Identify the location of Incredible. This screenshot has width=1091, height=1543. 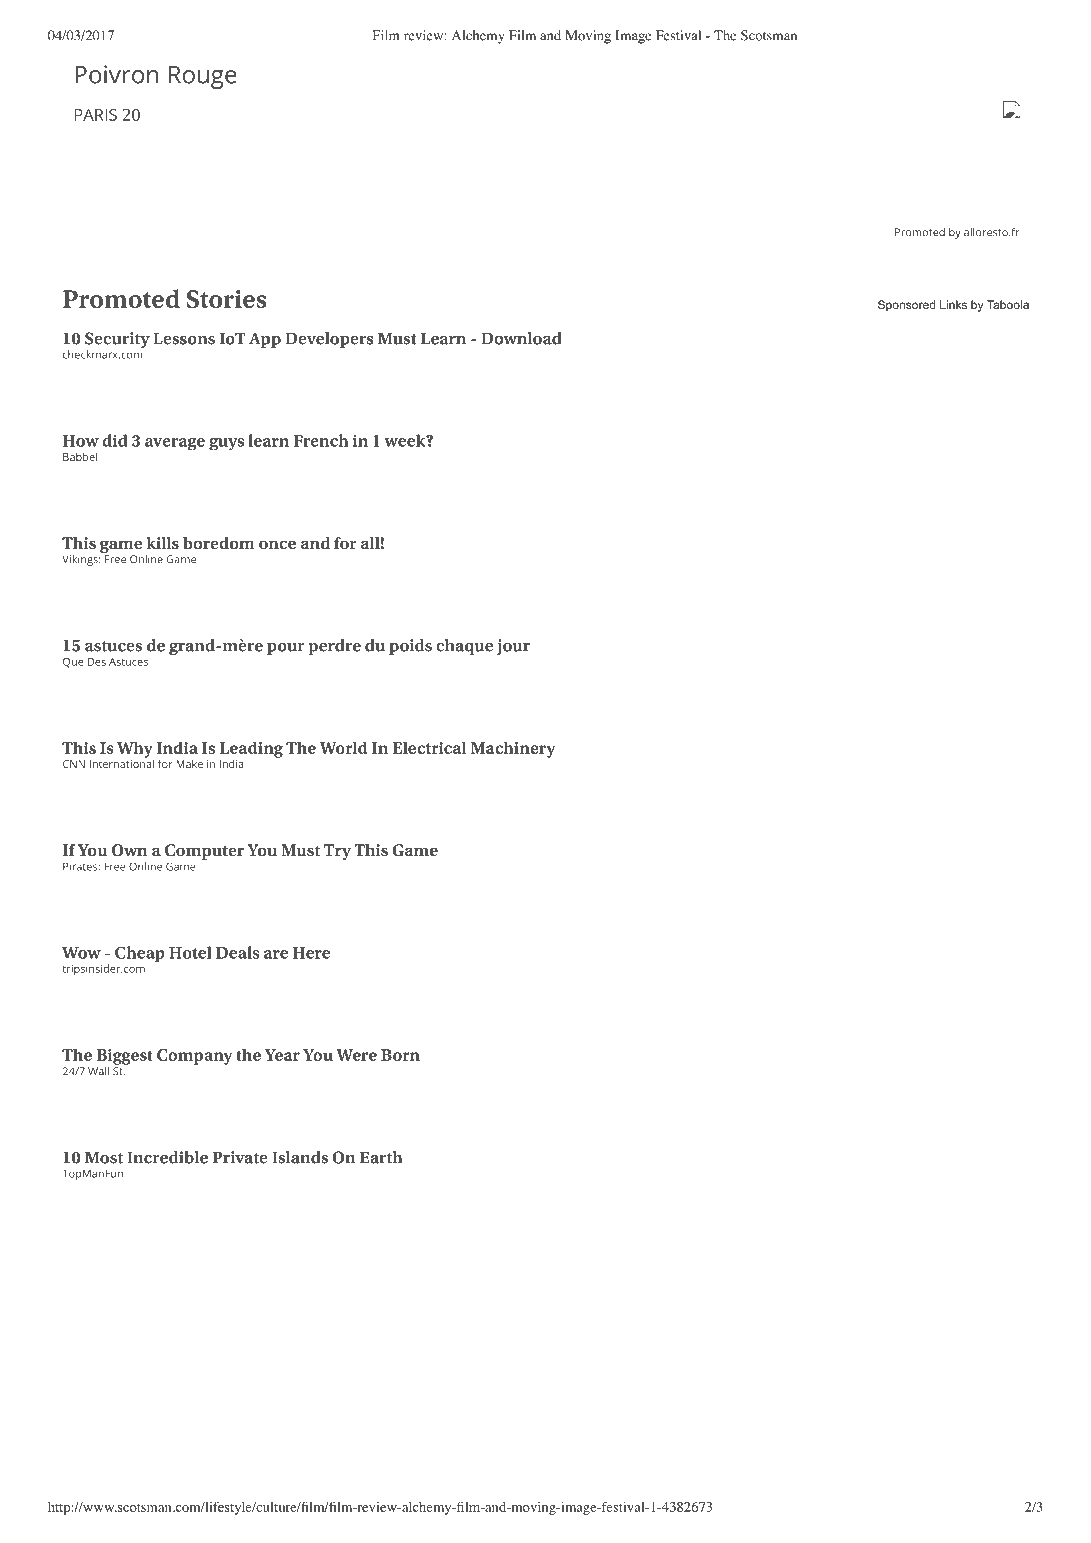
(167, 1157).
